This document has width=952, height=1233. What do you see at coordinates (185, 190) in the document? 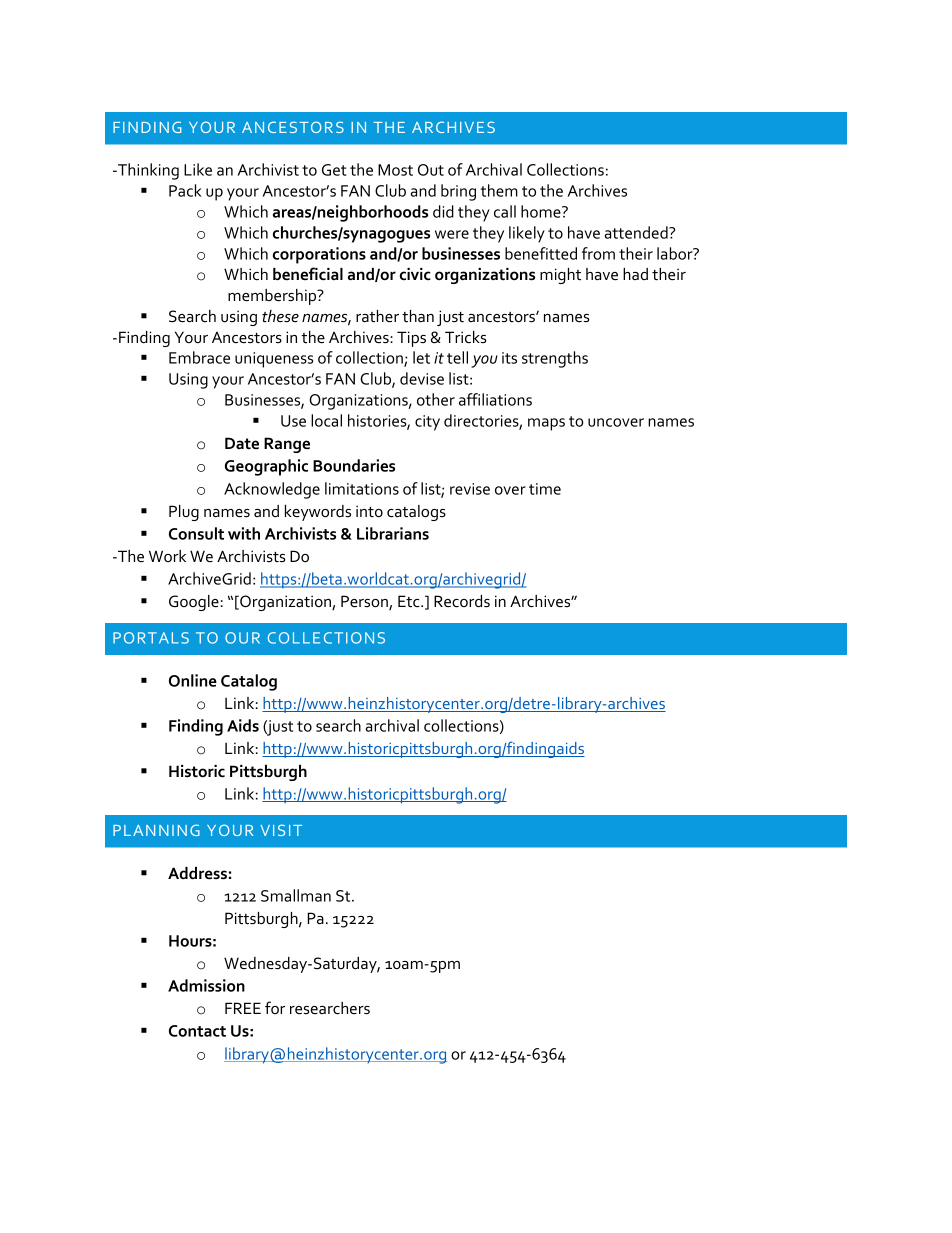
I see `Pack` at bounding box center [185, 190].
